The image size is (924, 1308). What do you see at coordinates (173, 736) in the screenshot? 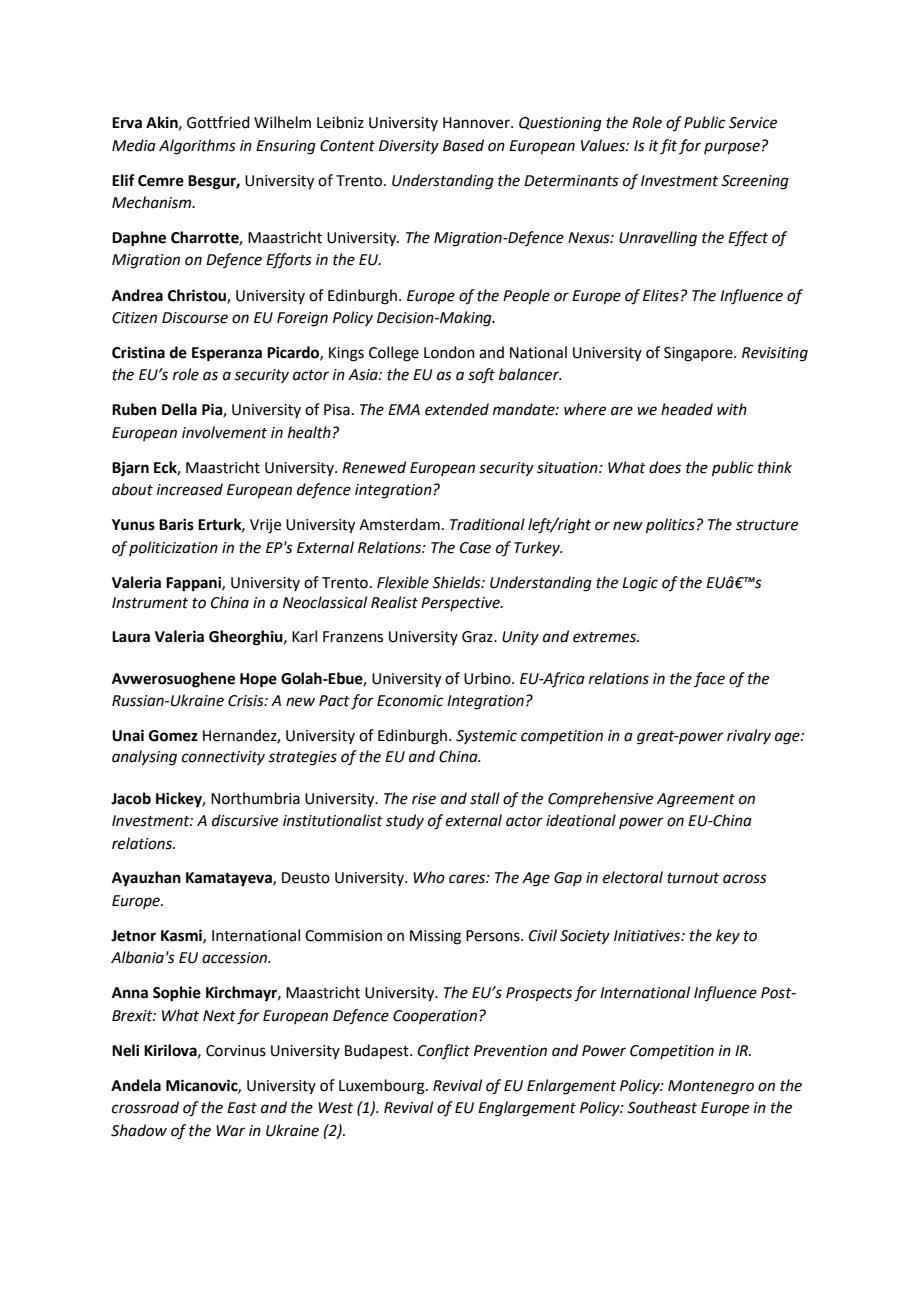
I see `Gomez` at bounding box center [173, 736].
